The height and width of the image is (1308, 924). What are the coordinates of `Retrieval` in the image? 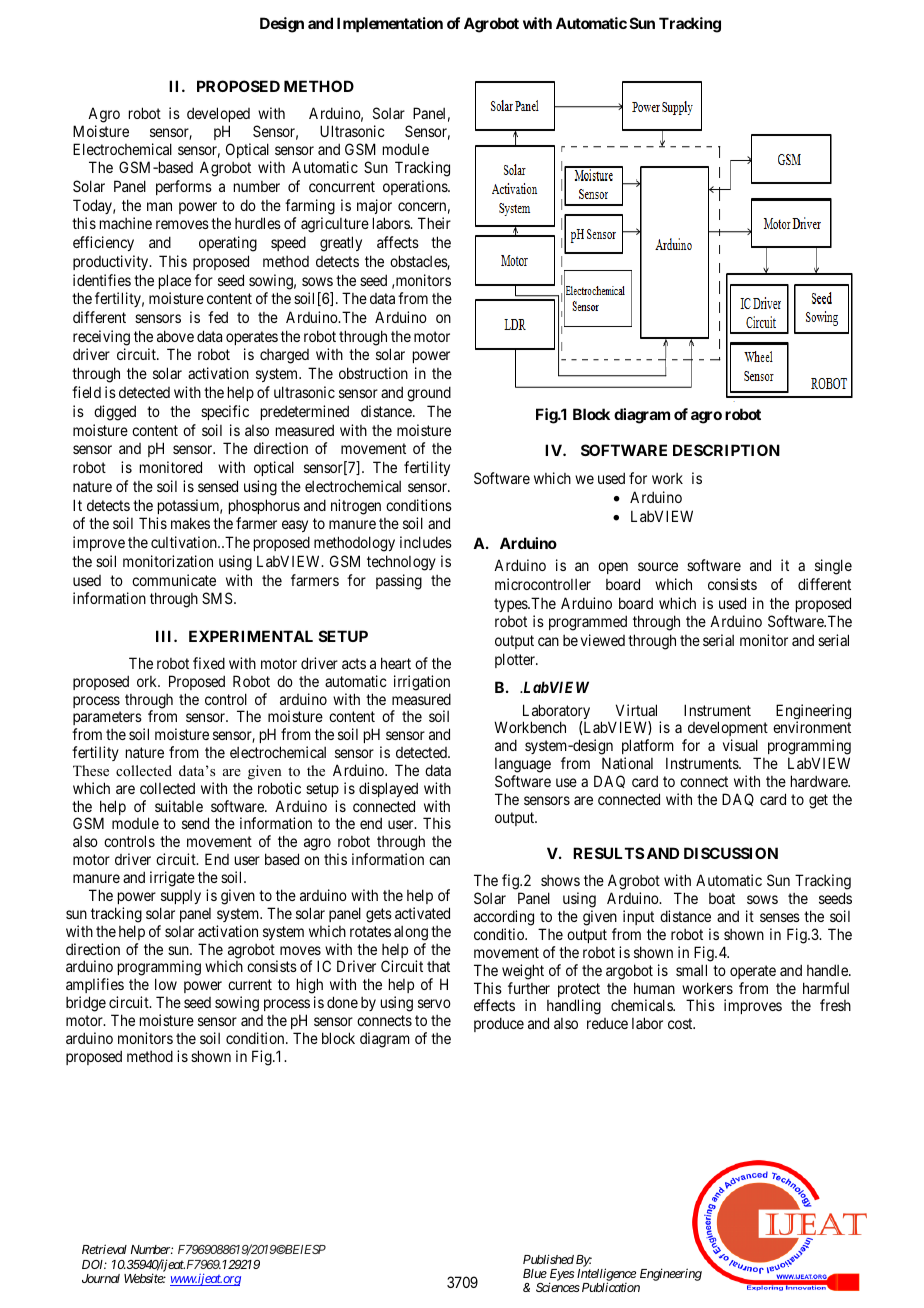 It's located at (104, 1249).
